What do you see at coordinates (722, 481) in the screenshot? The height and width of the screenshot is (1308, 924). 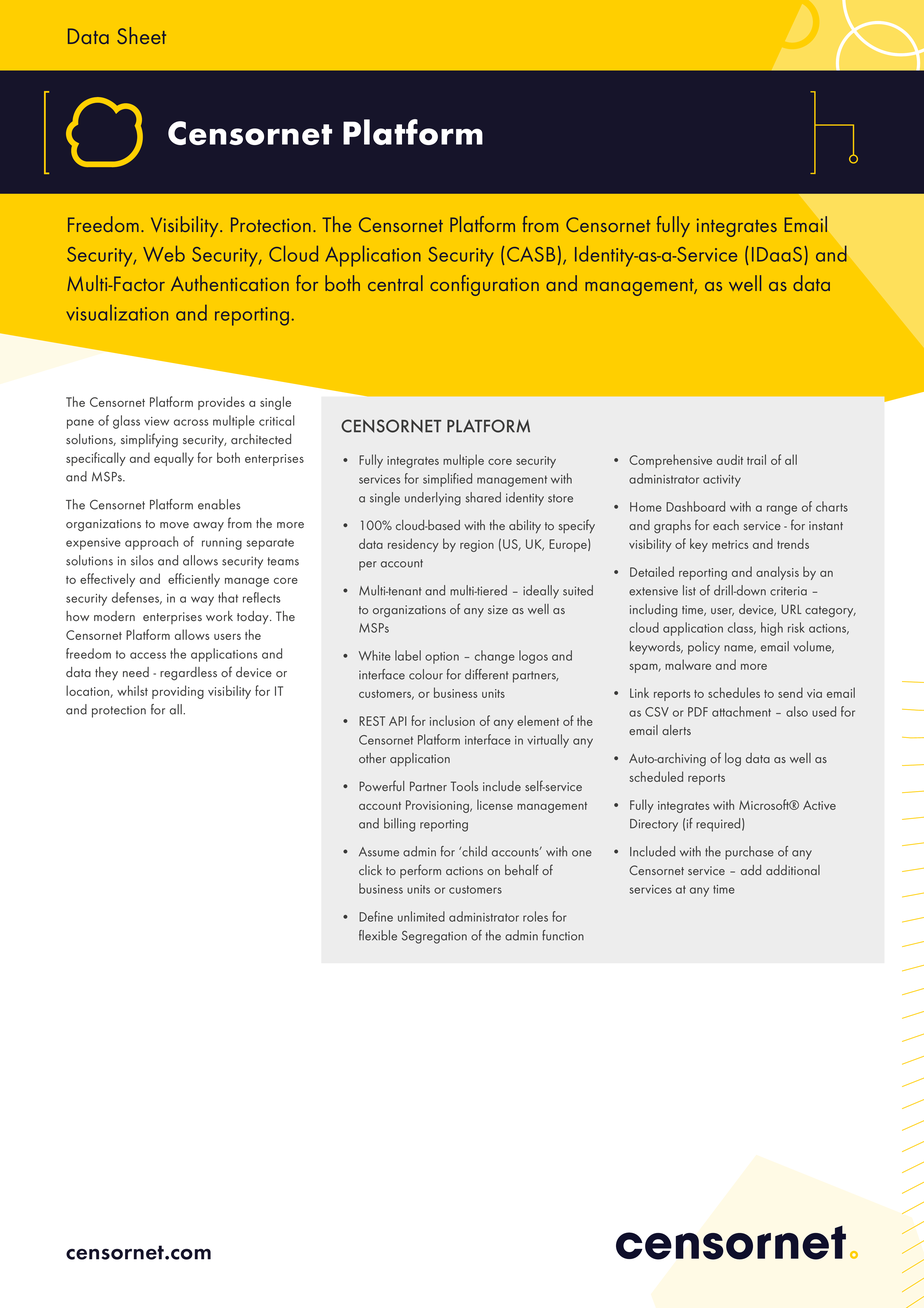 I see `activity` at bounding box center [722, 481].
